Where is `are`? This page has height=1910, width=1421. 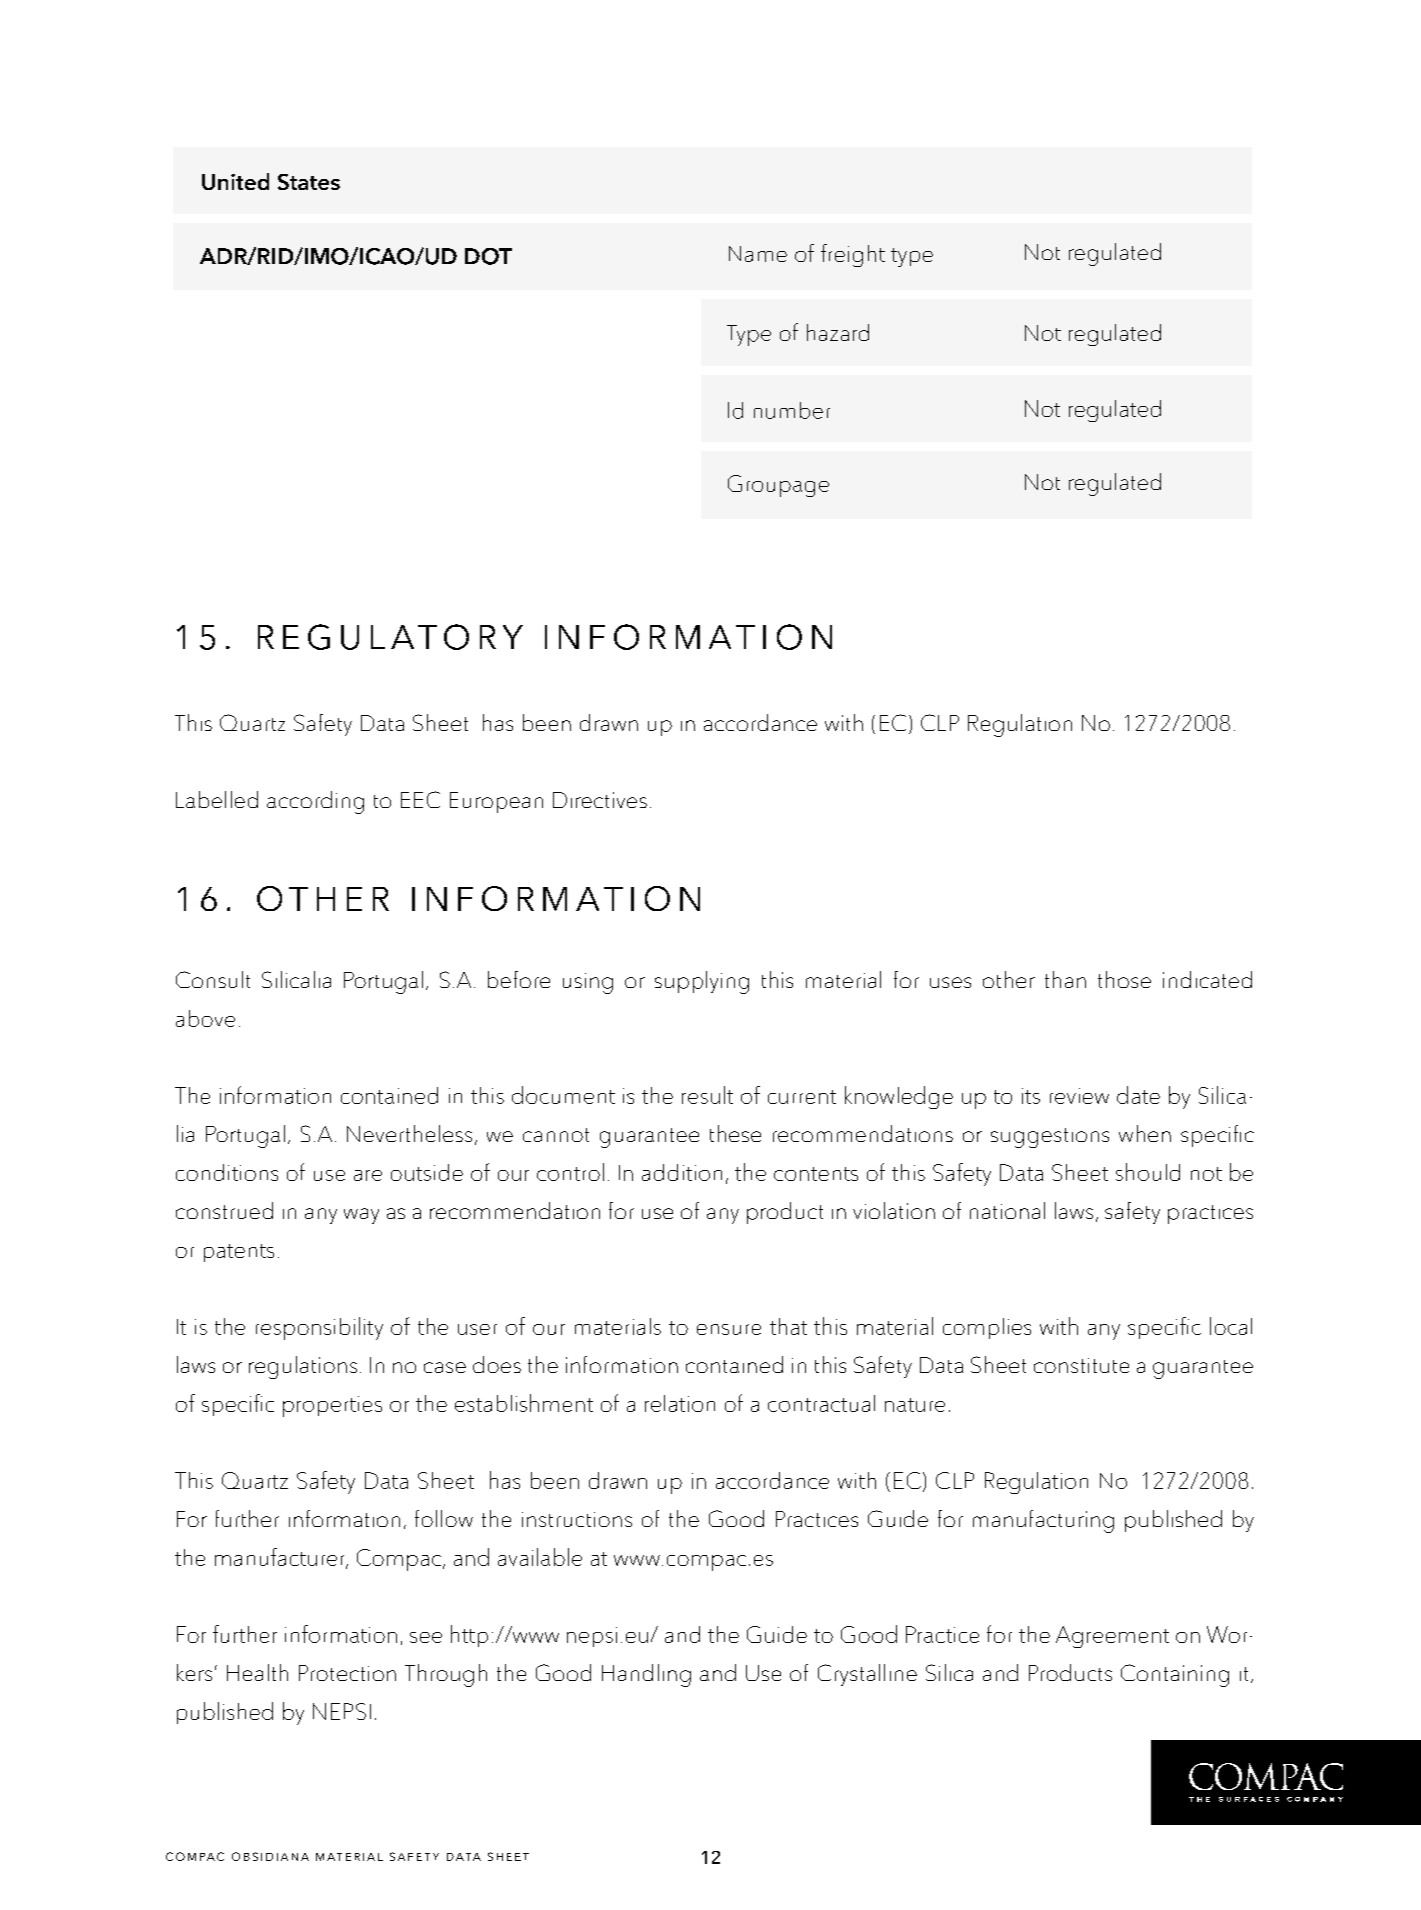
are is located at coordinates (368, 1175).
